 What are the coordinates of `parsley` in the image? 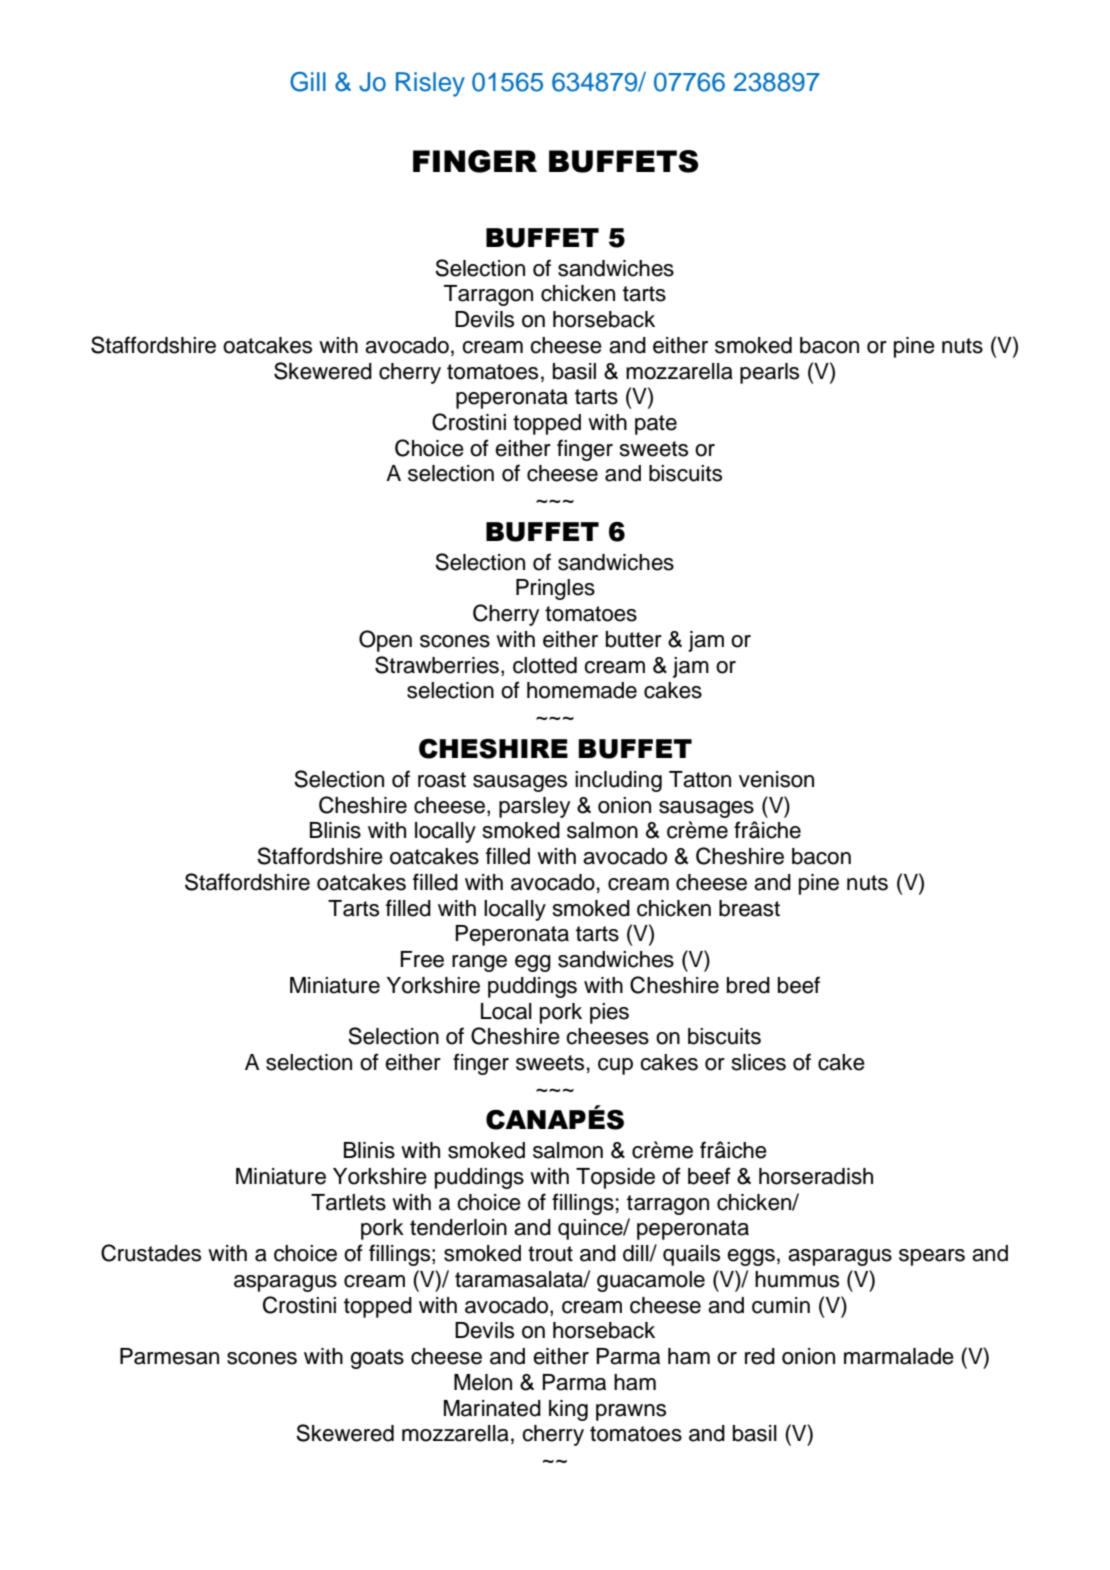 It's located at (534, 807).
